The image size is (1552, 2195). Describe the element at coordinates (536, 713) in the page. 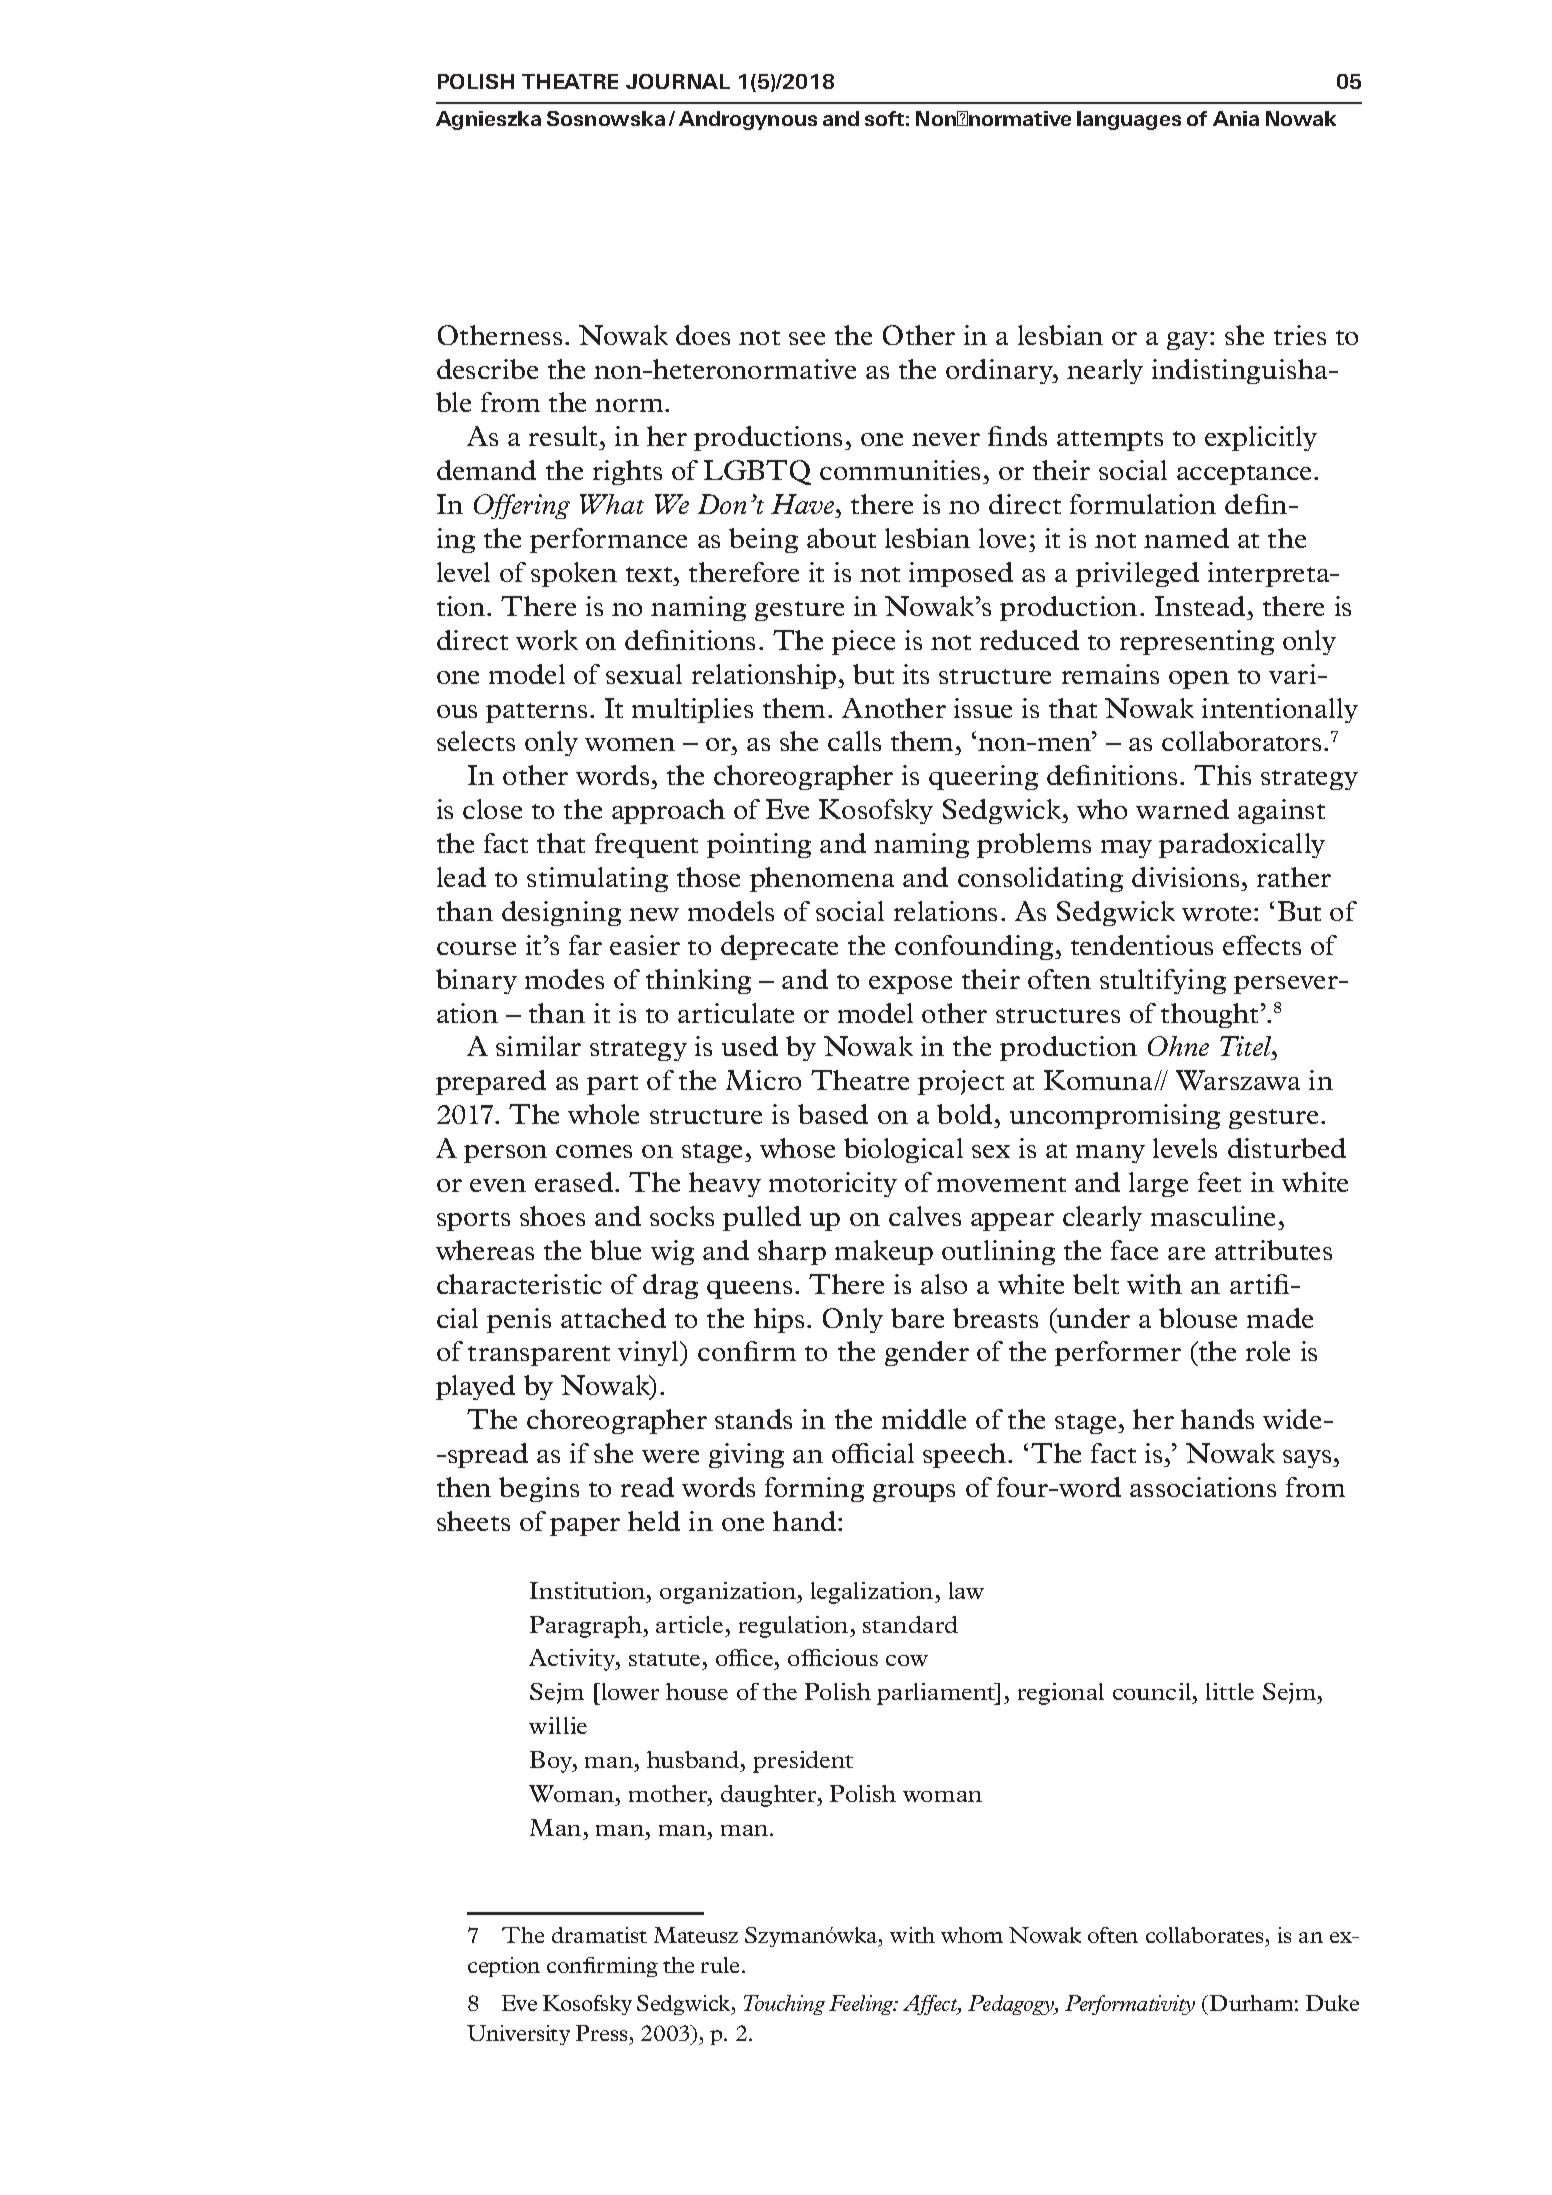

I see `patterns` at that location.
